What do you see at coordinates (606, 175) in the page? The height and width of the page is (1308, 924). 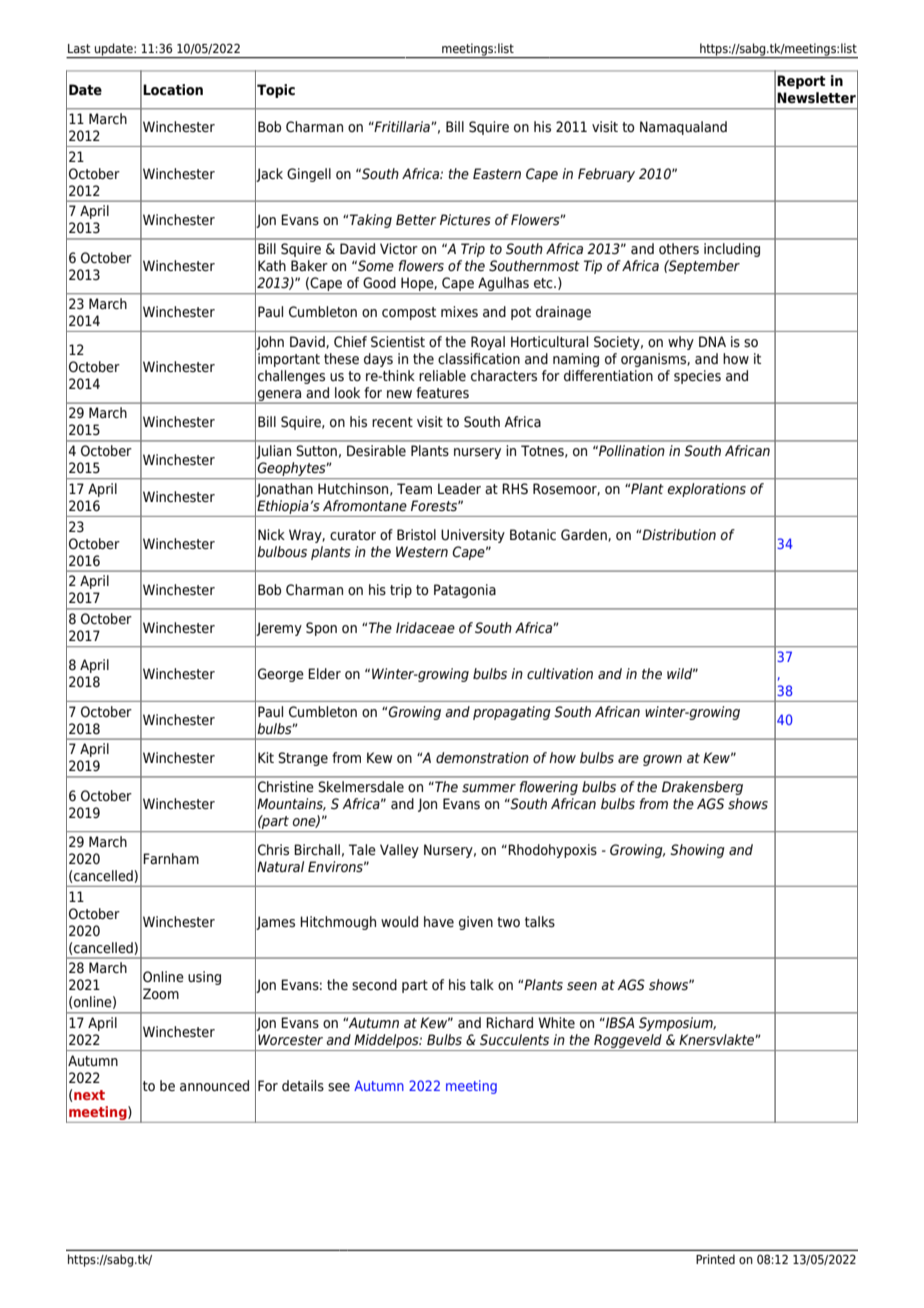 I see `February` at bounding box center [606, 175].
